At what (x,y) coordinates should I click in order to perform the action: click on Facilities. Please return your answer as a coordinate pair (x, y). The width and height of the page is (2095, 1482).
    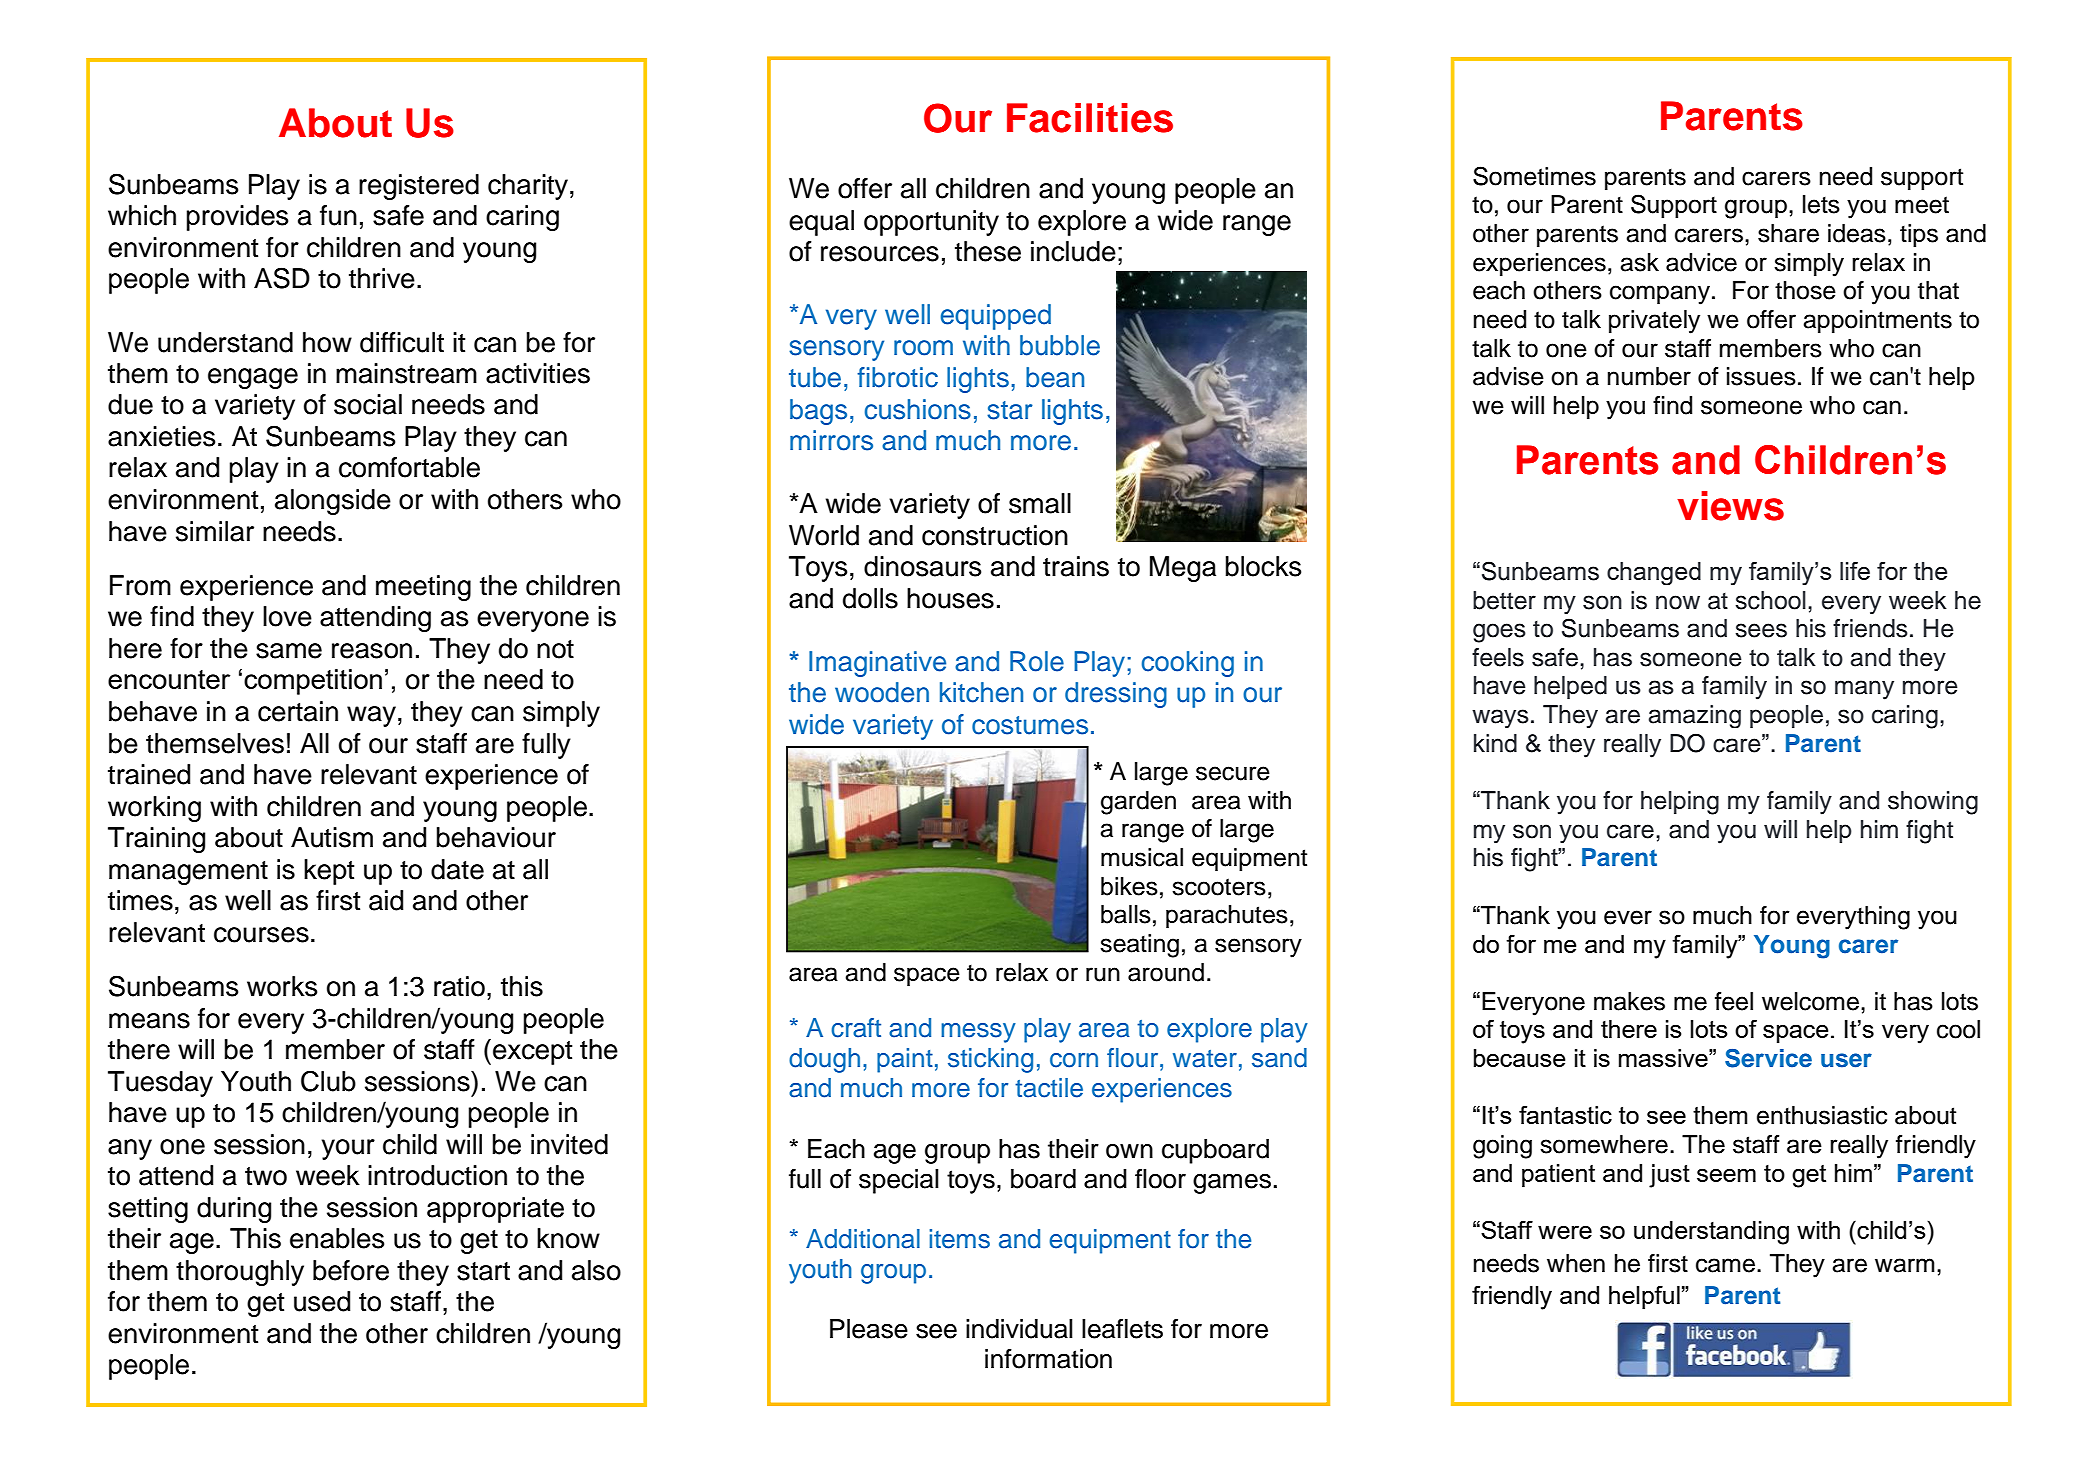
    Looking at the image, I should click on (1090, 118).
